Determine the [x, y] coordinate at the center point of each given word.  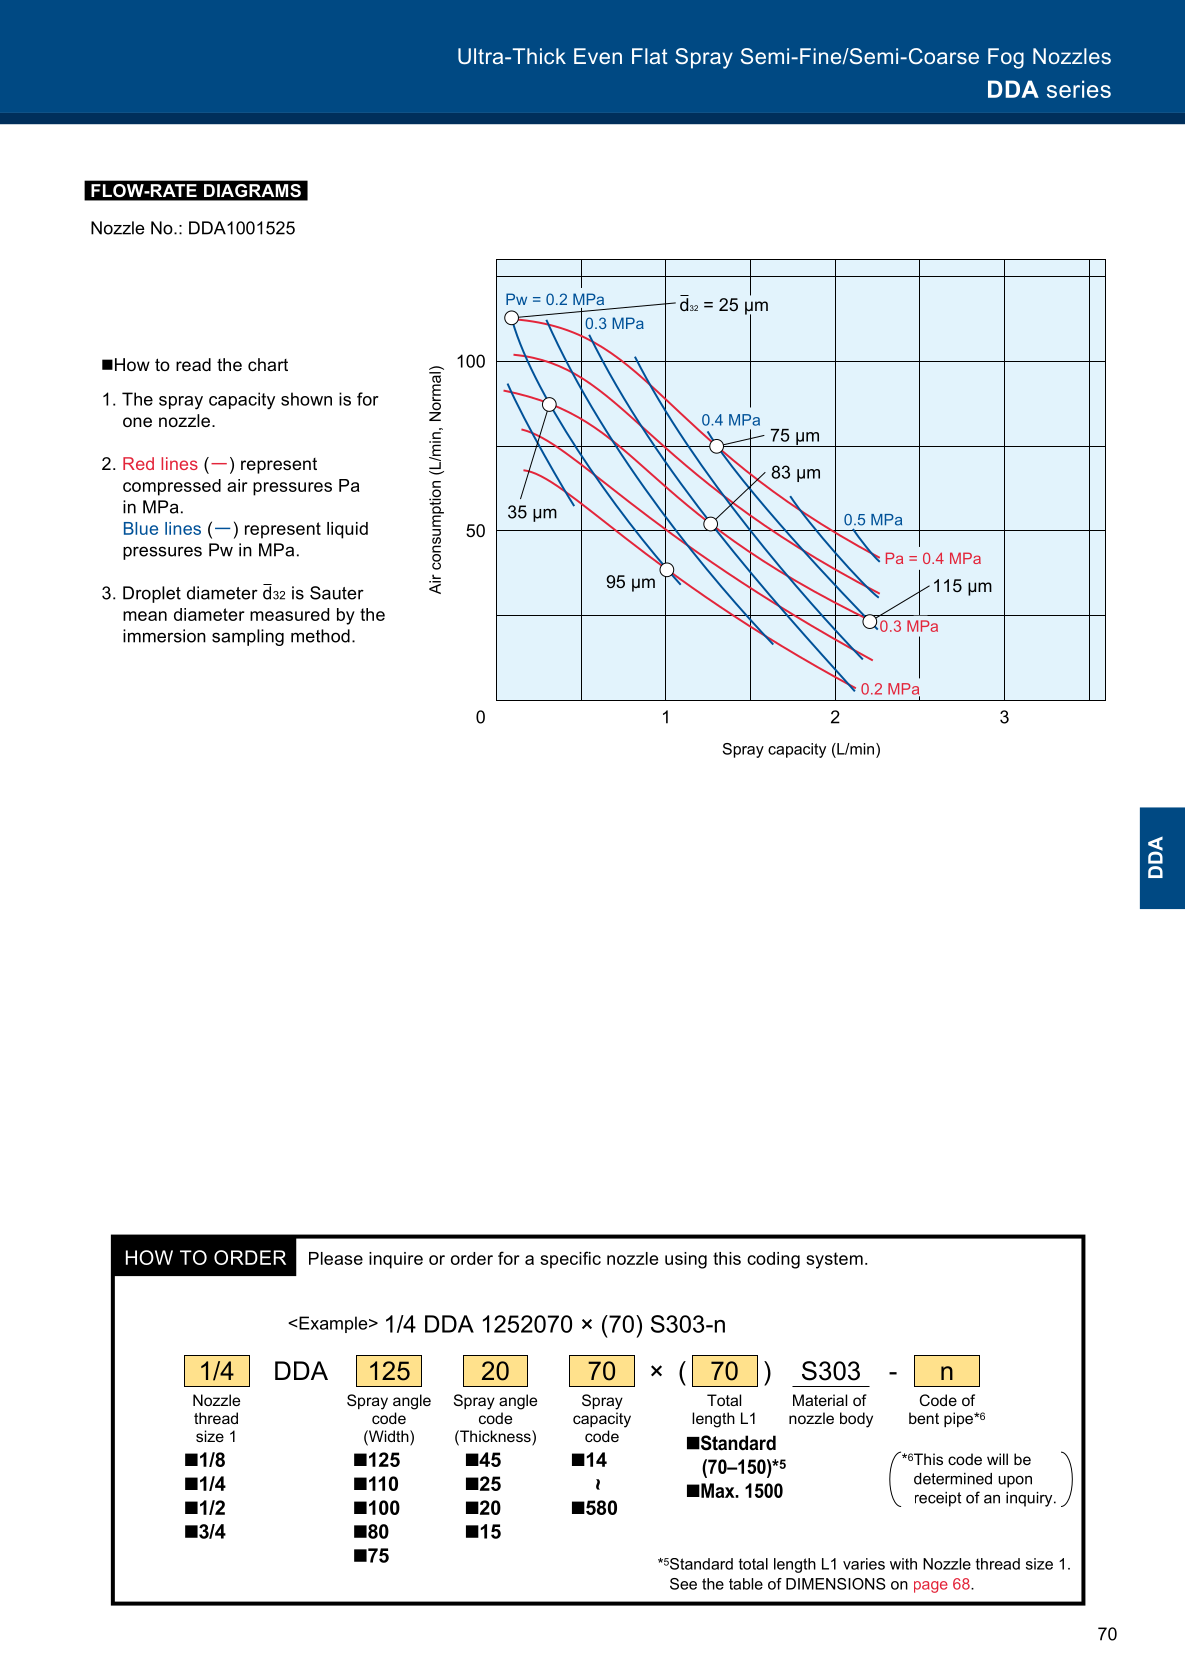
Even [598, 56]
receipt [938, 1499]
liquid [347, 530]
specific [570, 1260]
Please [336, 1258]
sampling [248, 637]
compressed [172, 487]
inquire [396, 1260]
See [683, 1584]
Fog [1006, 58]
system [834, 1260]
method [320, 636]
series [1079, 89]
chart [268, 364]
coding [773, 1260]
